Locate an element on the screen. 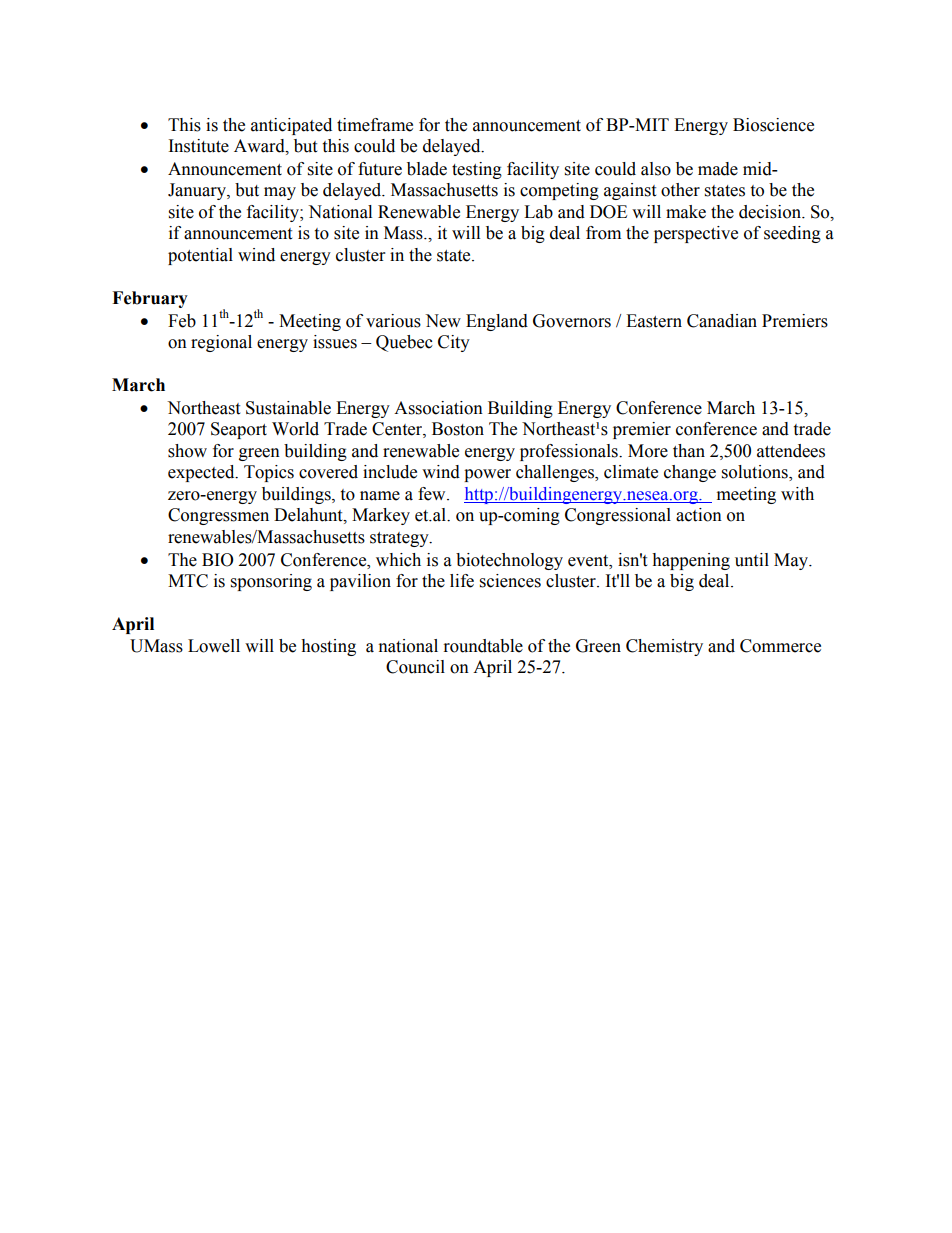 The image size is (952, 1233). England is located at coordinates (497, 322).
